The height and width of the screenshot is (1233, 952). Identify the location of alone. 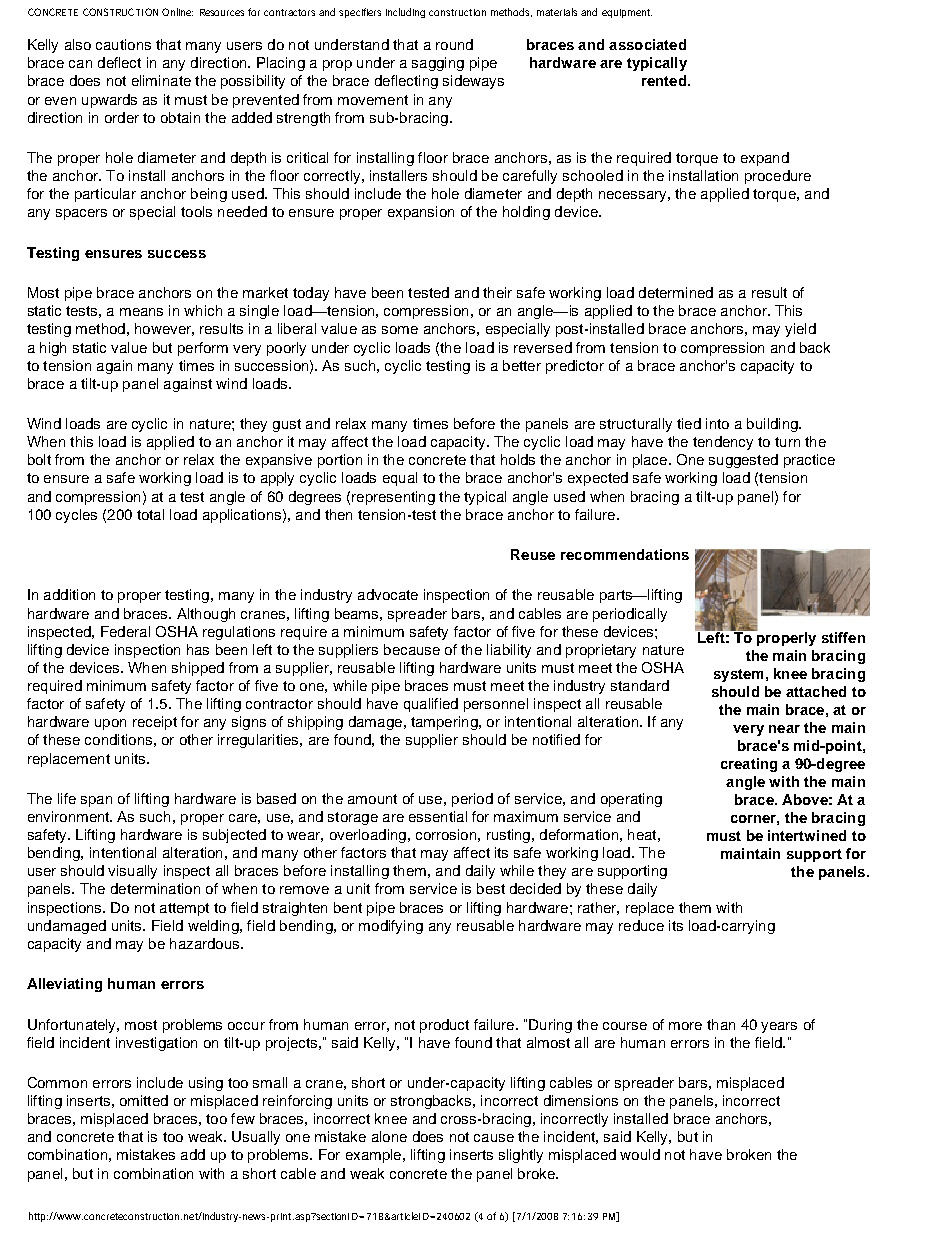
(389, 1136).
